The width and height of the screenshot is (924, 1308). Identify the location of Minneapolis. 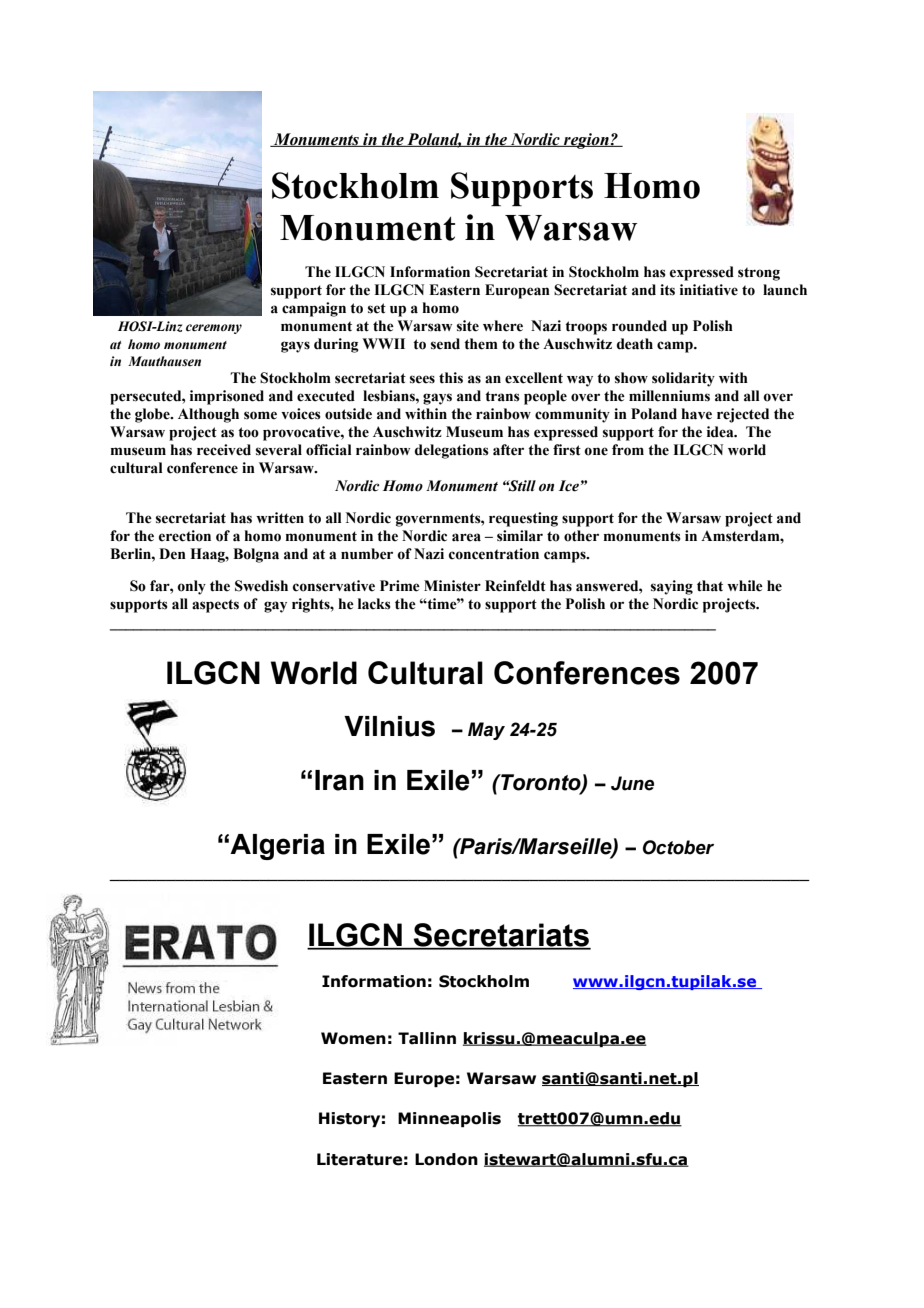
(449, 1119).
